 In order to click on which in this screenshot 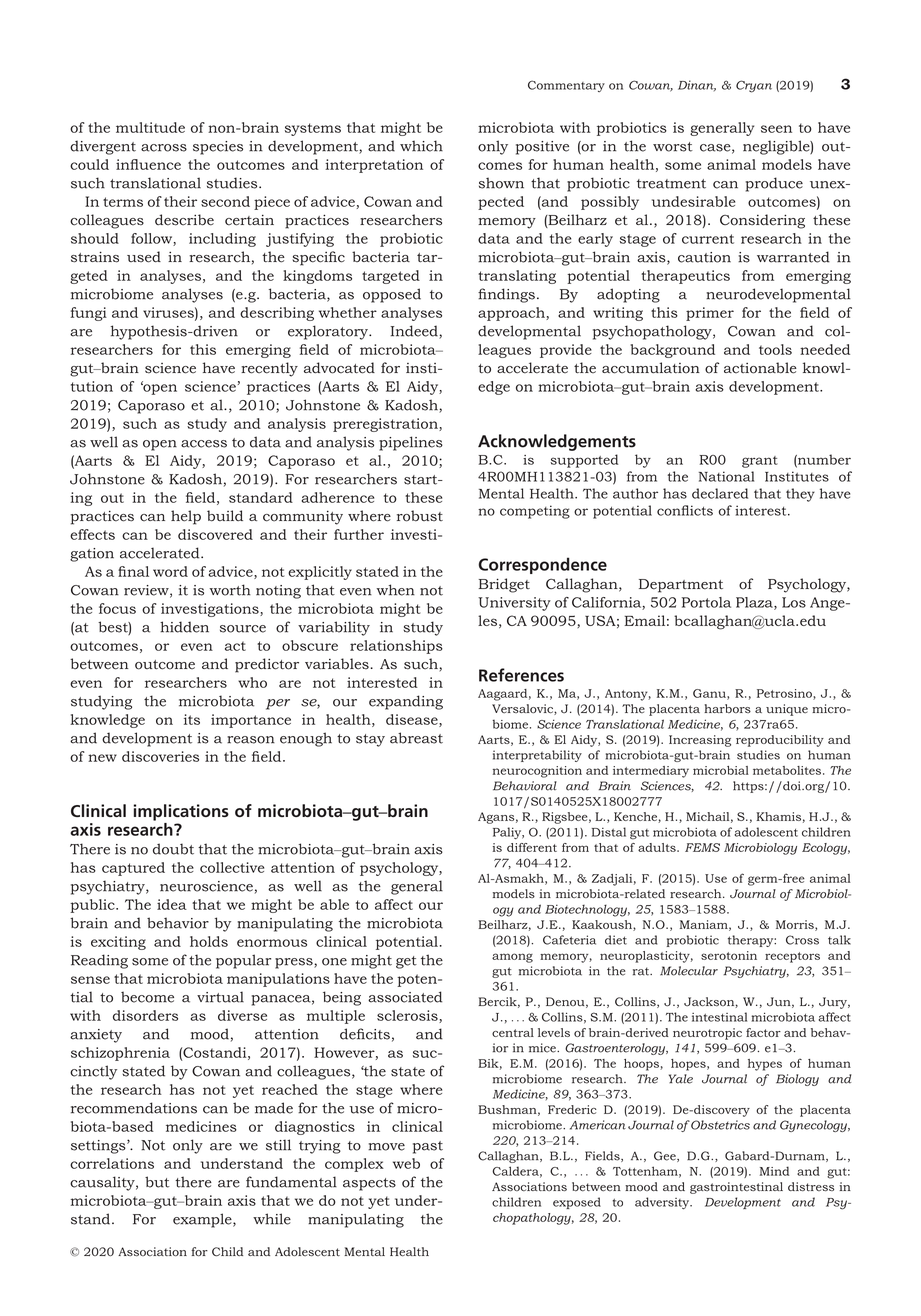, I will do `click(421, 146)`.
